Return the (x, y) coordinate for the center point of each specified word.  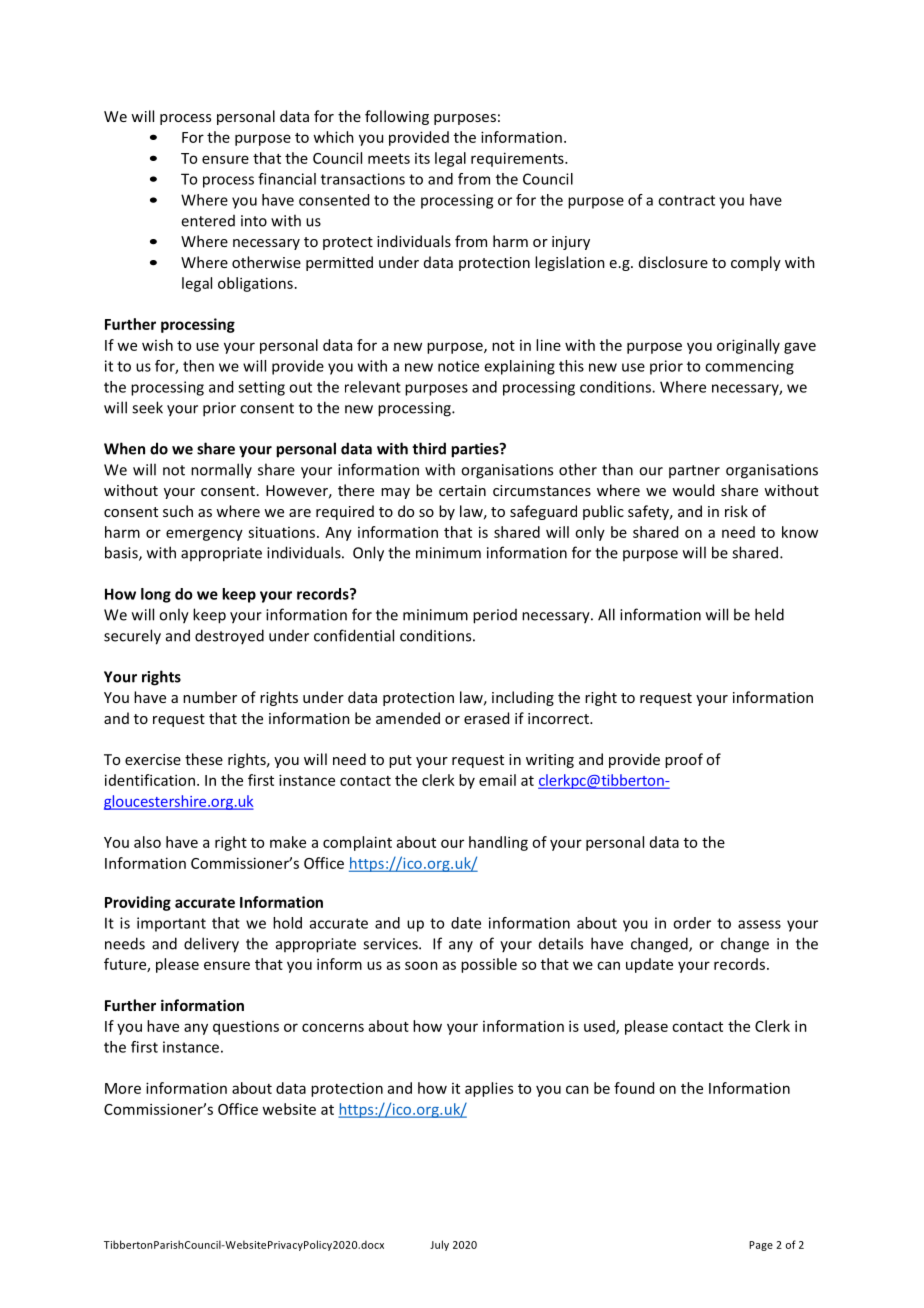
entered (208, 221)
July (439, 1245)
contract (686, 200)
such (178, 511)
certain (462, 490)
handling (498, 843)
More (123, 1088)
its (422, 158)
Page (761, 1246)
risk (736, 511)
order (692, 923)
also (147, 842)
